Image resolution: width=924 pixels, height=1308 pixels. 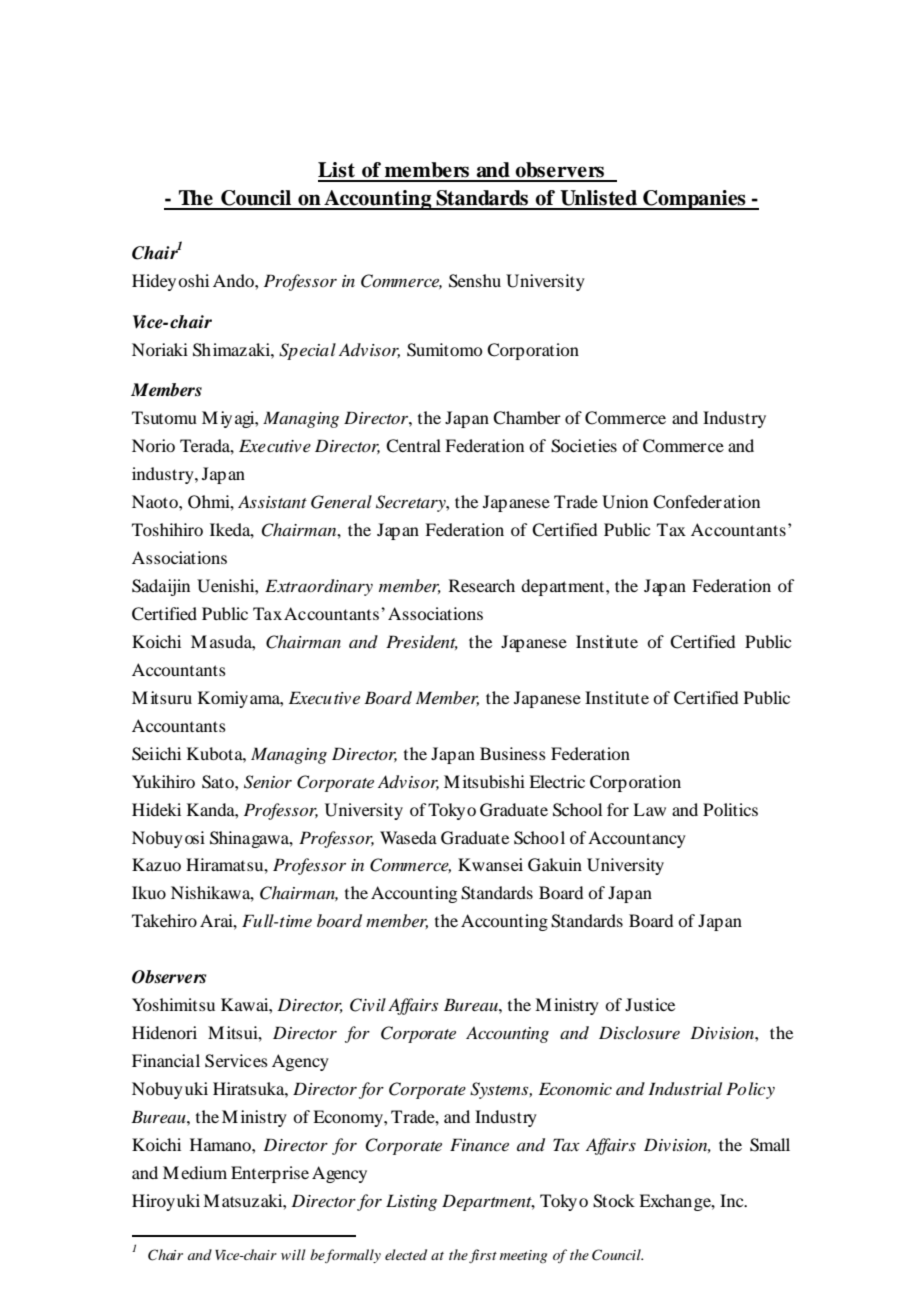 What do you see at coordinates (733, 1200) in the document?
I see `Inc` at bounding box center [733, 1200].
